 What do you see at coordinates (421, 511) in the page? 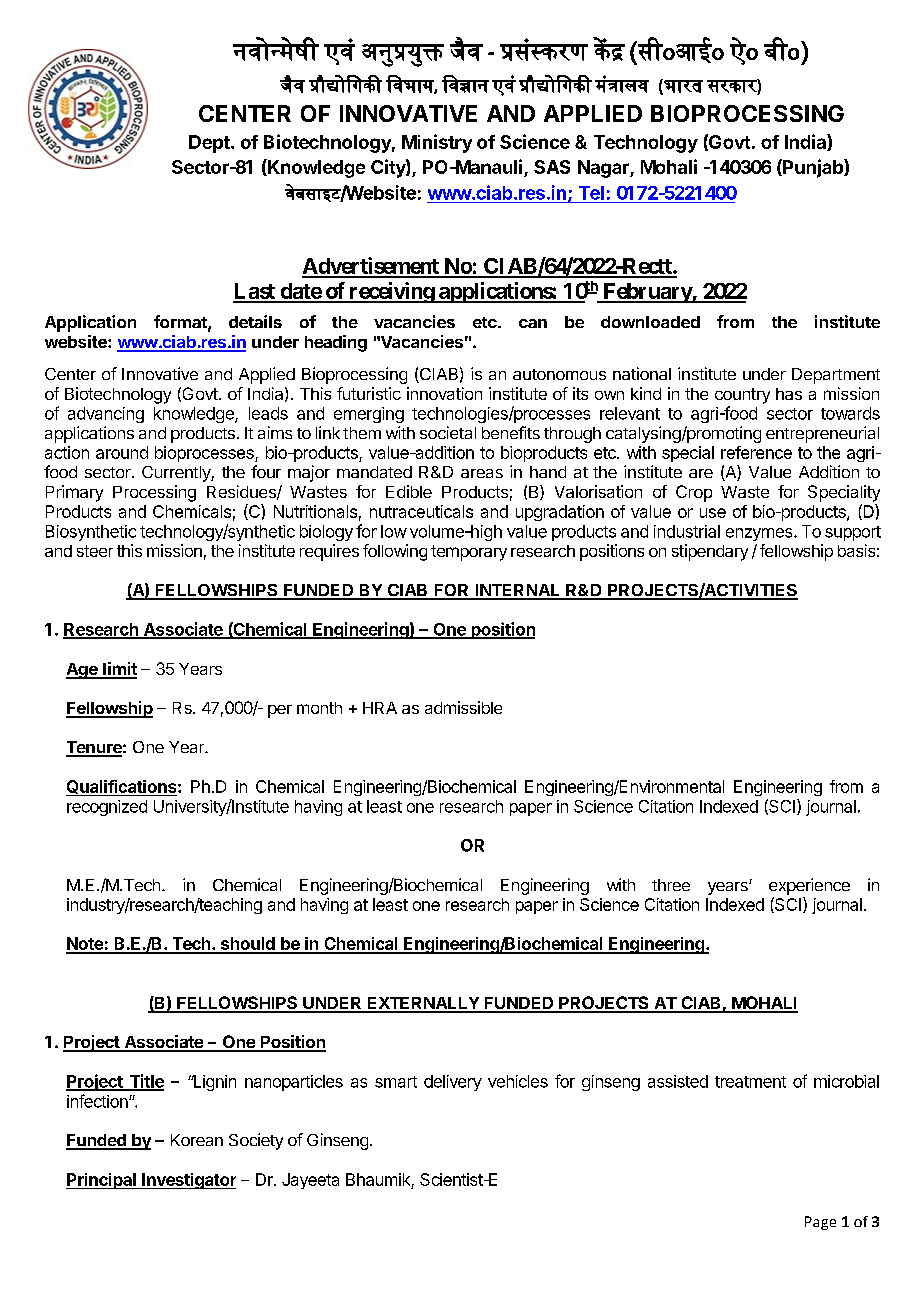
I see `nutraceuticals` at bounding box center [421, 511].
